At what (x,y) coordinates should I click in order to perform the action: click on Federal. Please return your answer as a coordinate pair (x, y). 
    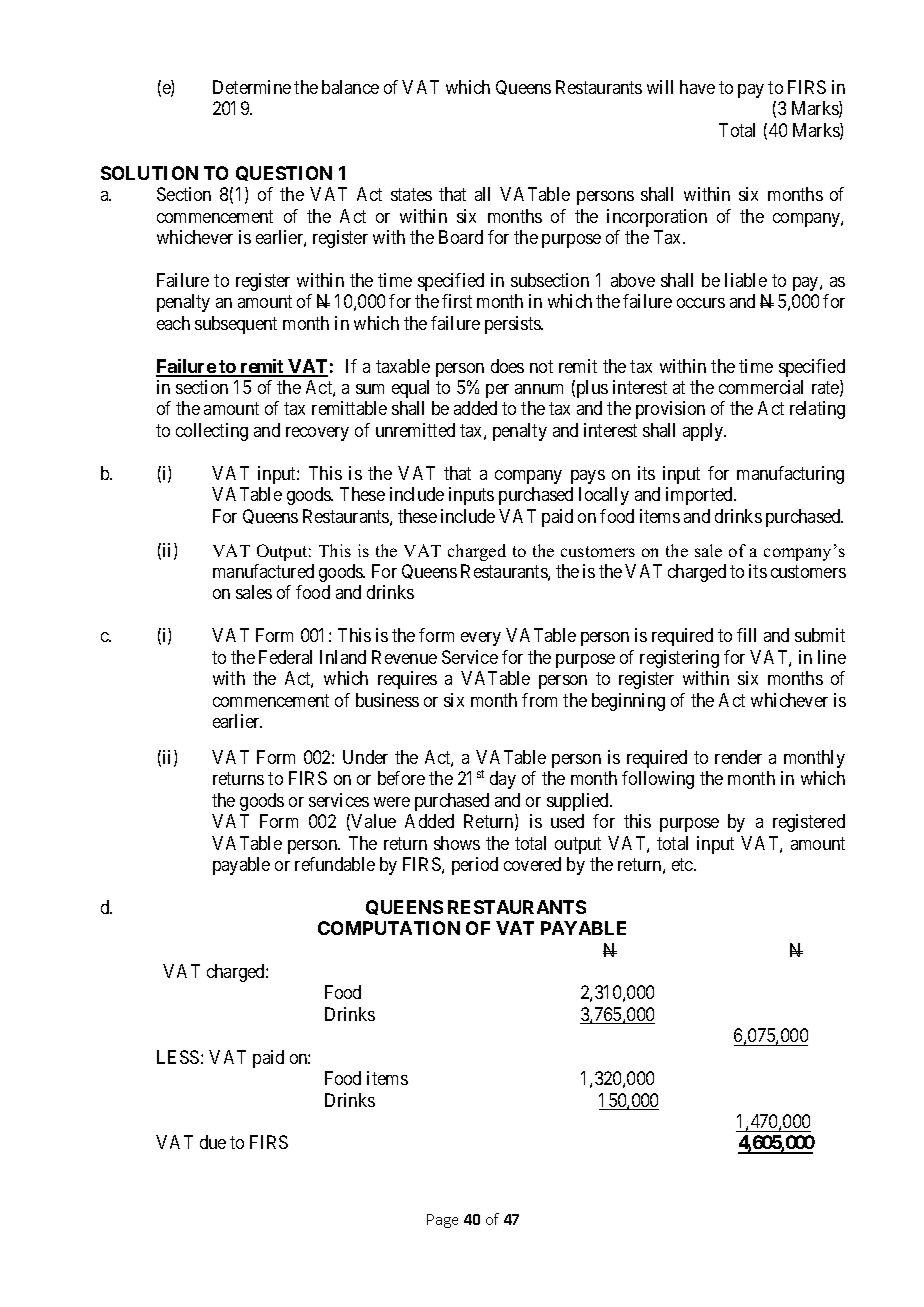
    Looking at the image, I should click on (285, 657).
